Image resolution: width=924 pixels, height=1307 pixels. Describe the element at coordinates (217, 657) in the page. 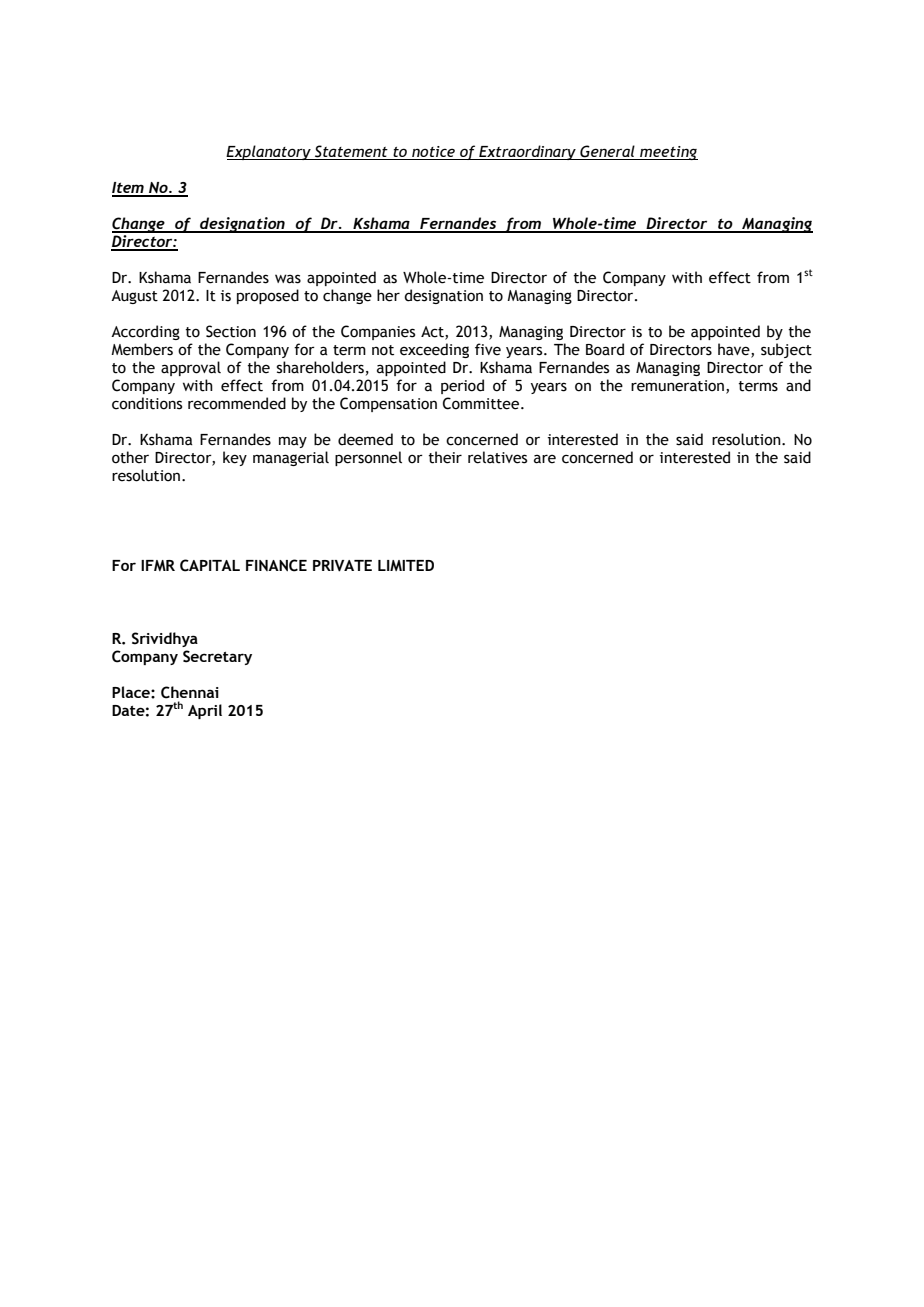

I see `Secretary` at that location.
